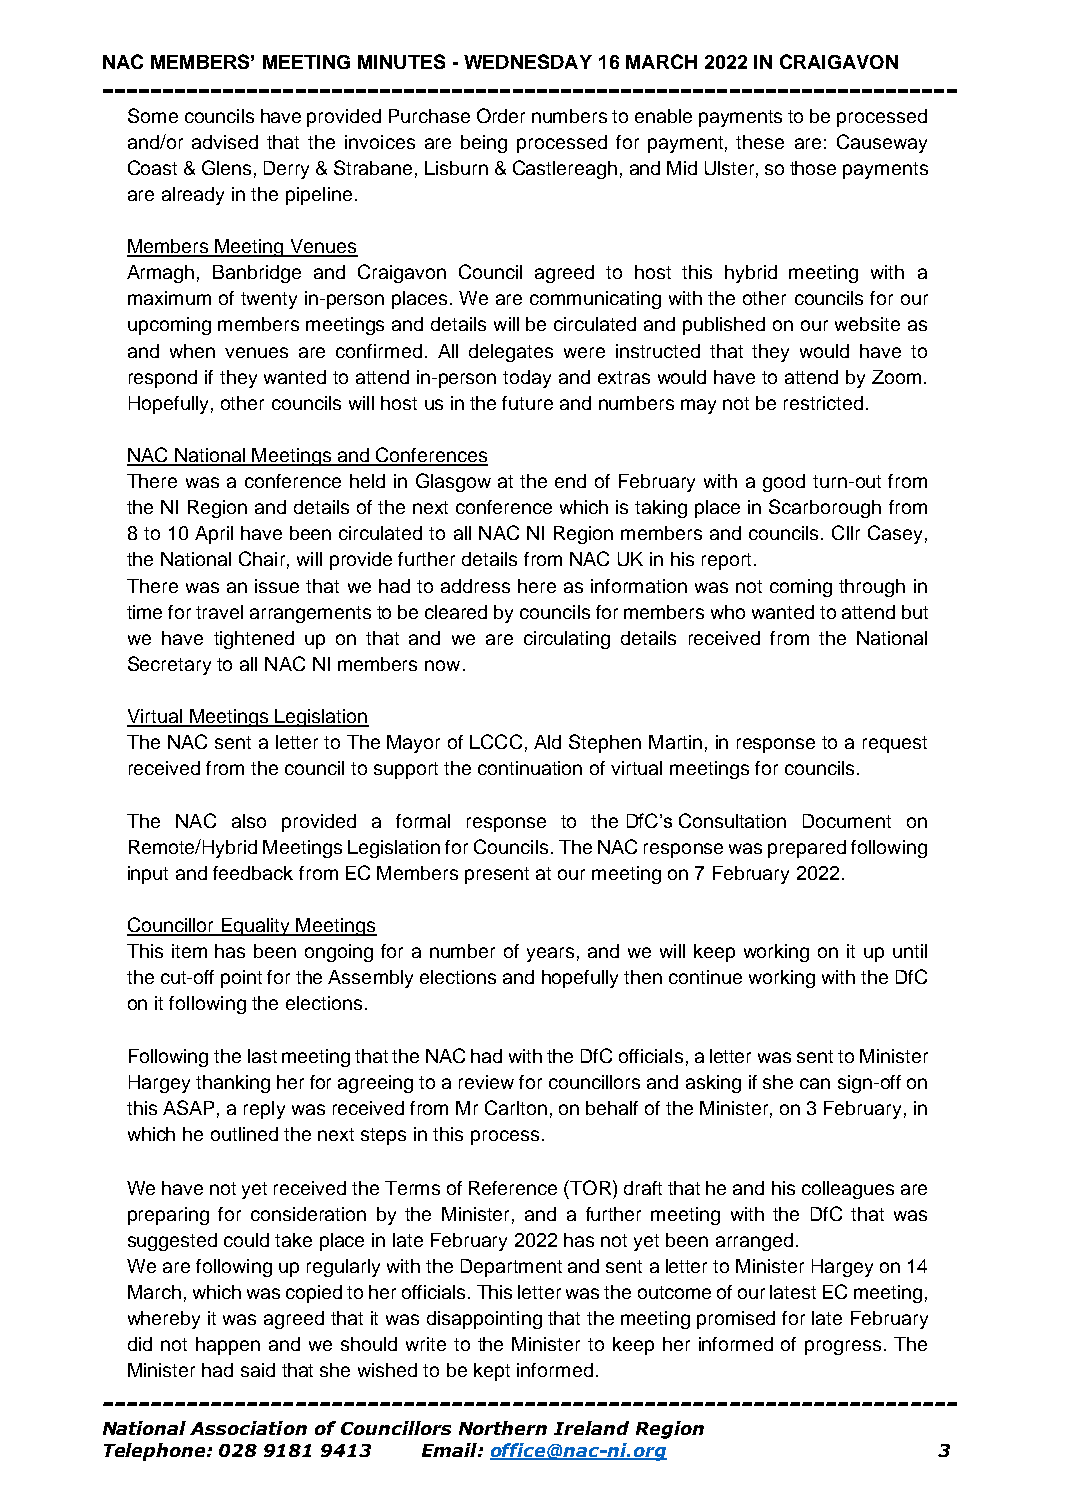 The image size is (1068, 1511). Describe the element at coordinates (815, 1083) in the image. I see `can` at that location.
